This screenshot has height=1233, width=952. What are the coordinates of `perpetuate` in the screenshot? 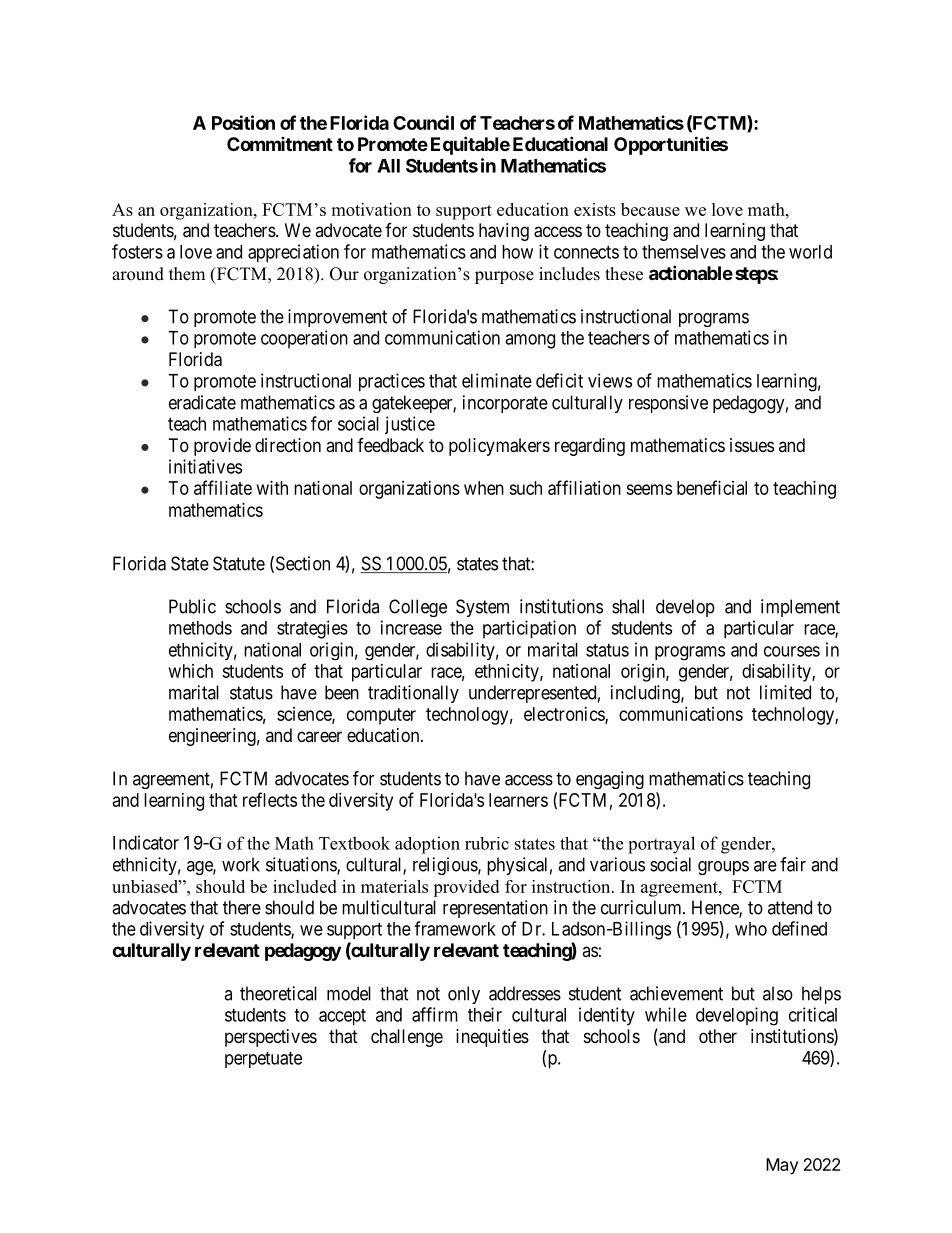 It's located at (263, 1060).
